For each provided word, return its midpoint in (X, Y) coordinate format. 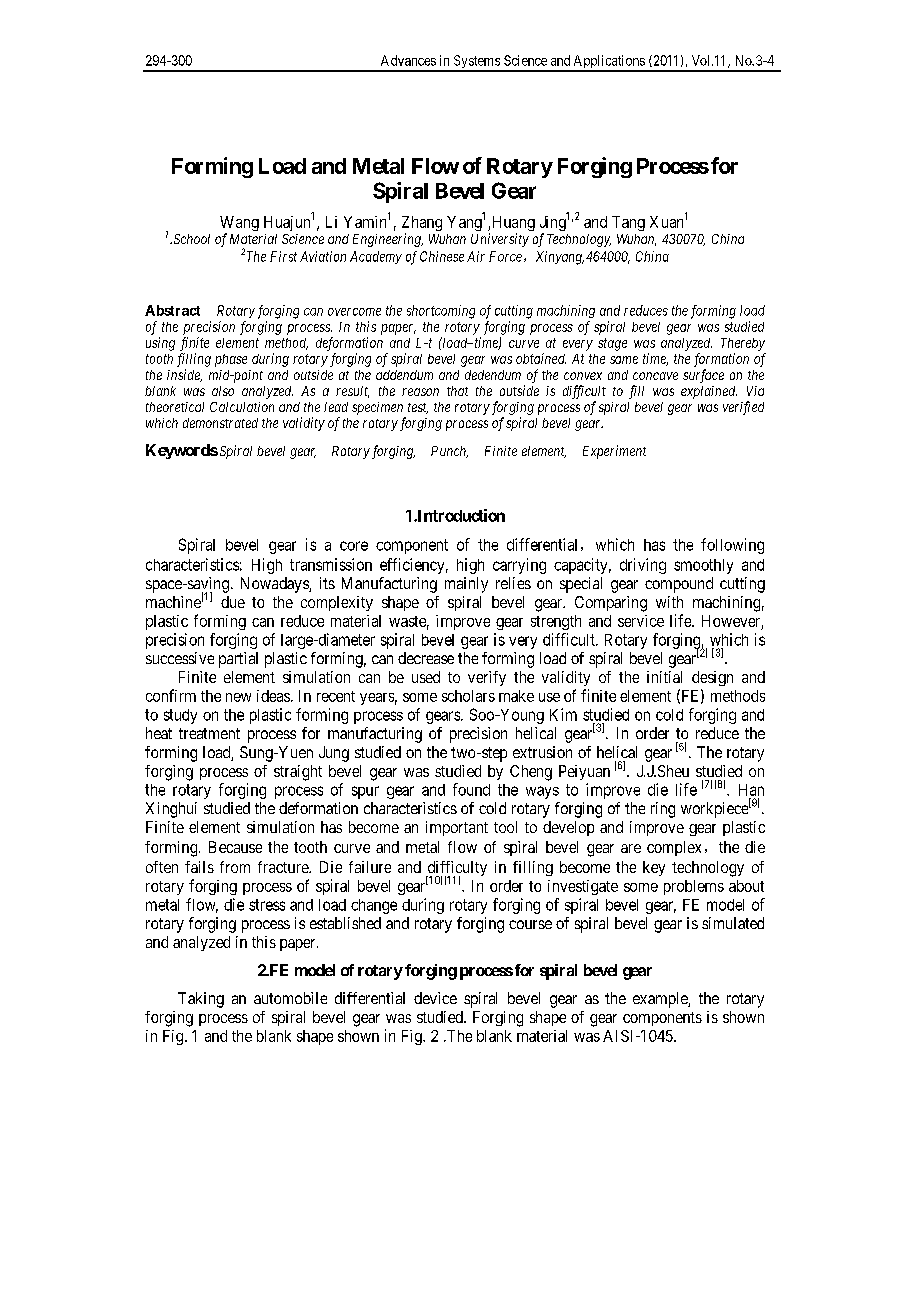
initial (664, 677)
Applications (608, 63)
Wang (239, 225)
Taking (201, 1000)
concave (655, 376)
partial (238, 660)
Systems (476, 63)
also (223, 391)
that (457, 391)
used (426, 677)
